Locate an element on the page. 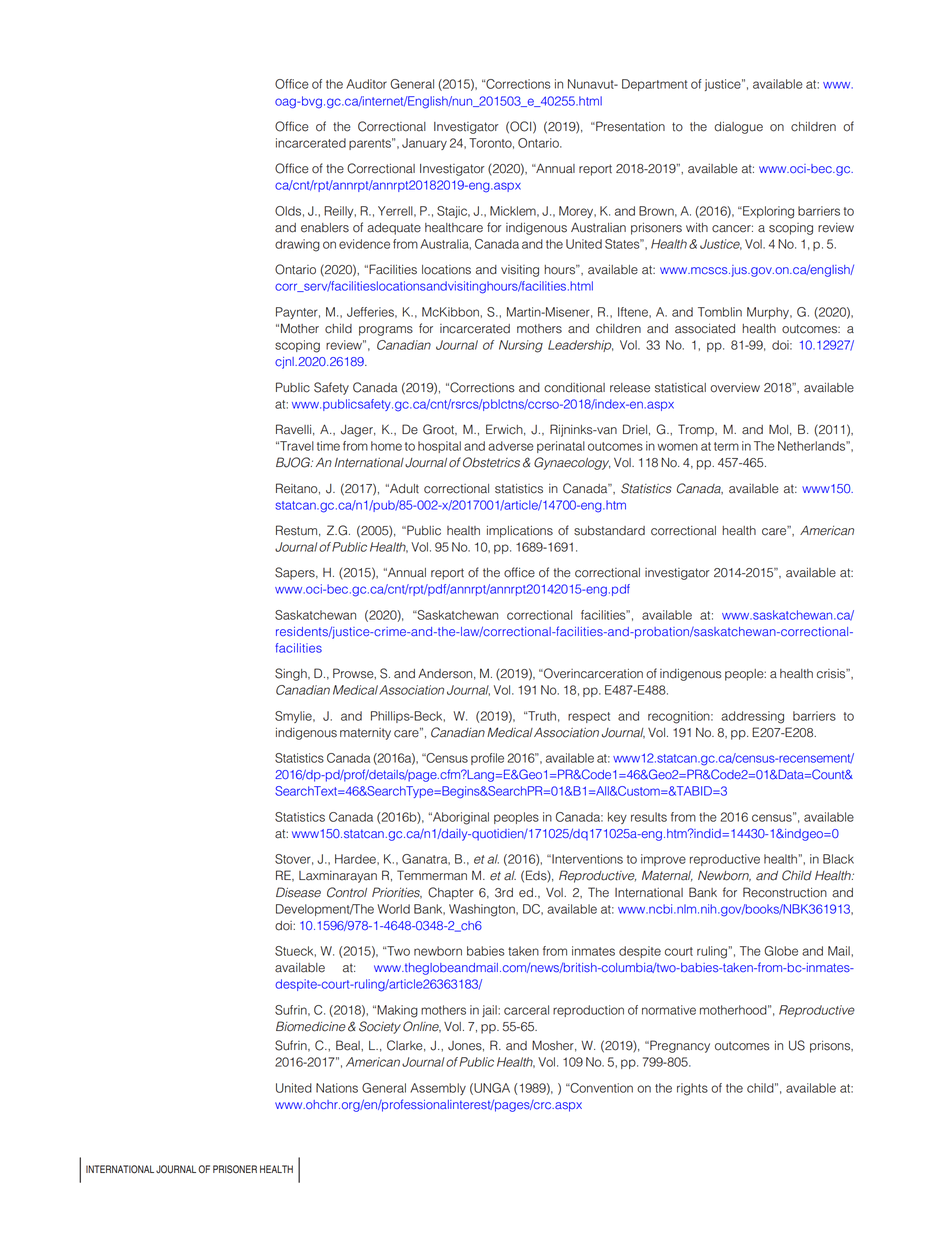 Image resolution: width=952 pixels, height=1243 pixels. crisis is located at coordinates (832, 674).
